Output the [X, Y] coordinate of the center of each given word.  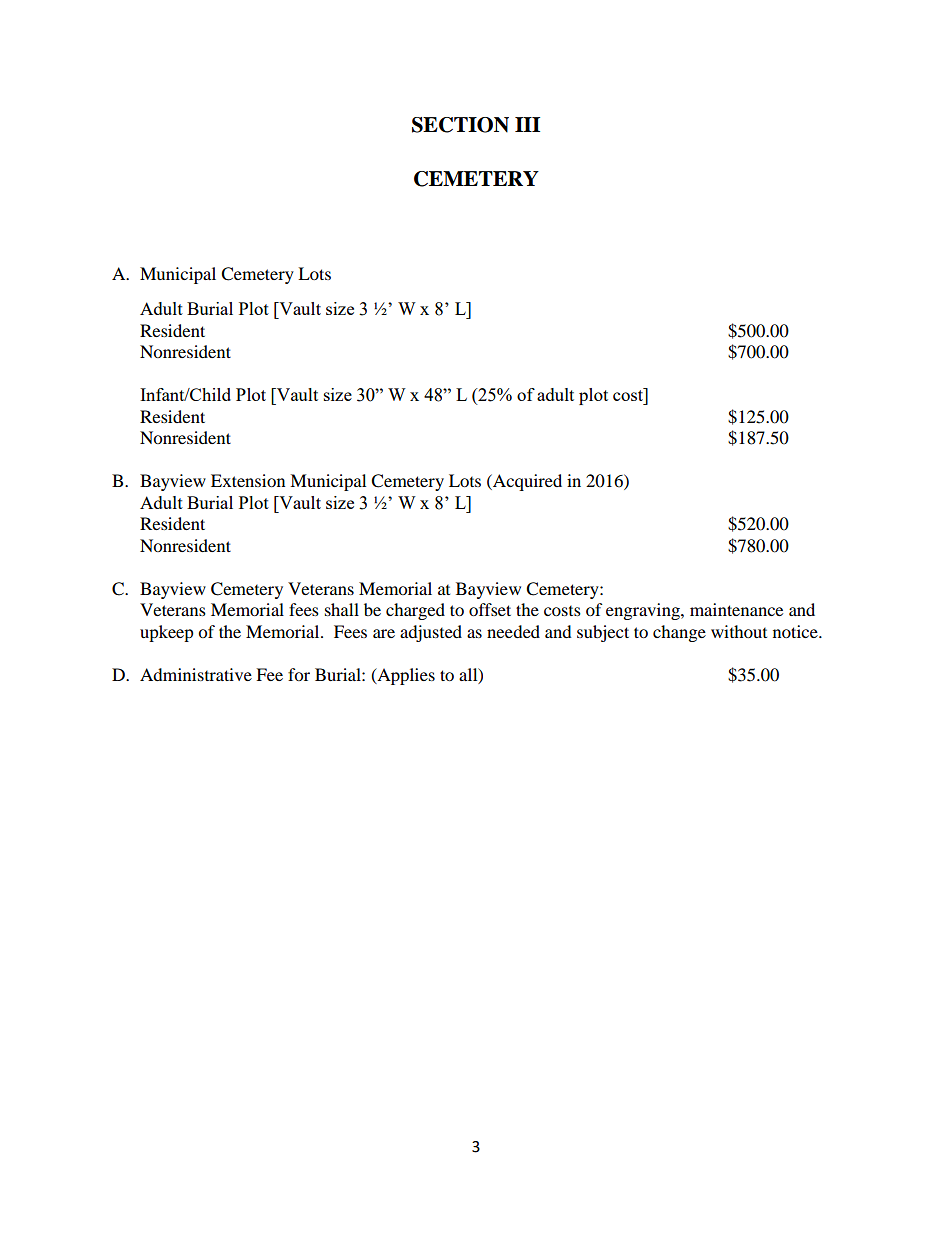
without [739, 631]
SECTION [460, 125]
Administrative [196, 674]
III [527, 124]
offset [490, 609]
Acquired [526, 482]
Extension [248, 480]
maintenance [736, 609]
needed [513, 631]
